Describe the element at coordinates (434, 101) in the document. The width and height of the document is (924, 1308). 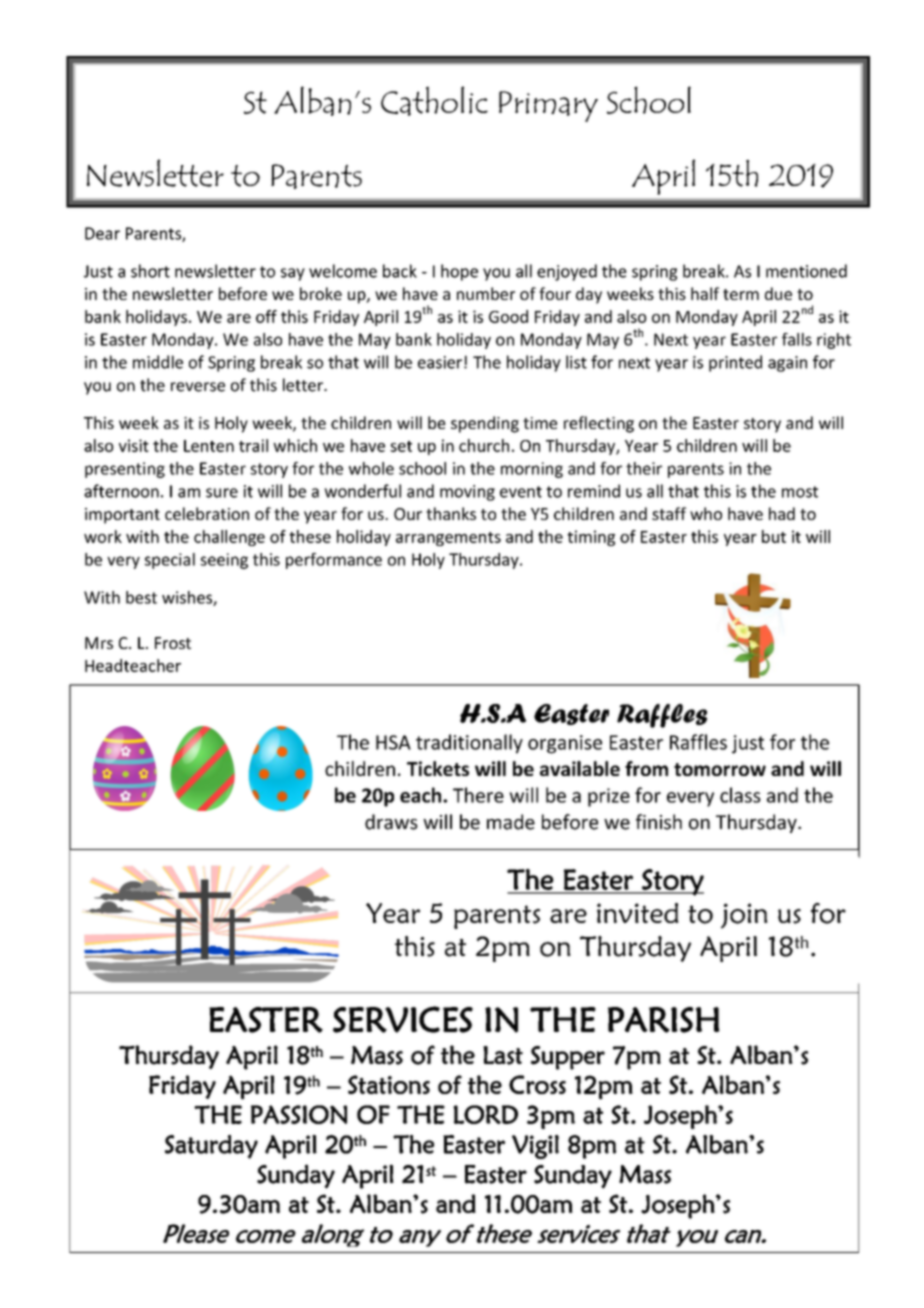
I see `Catholic` at that location.
